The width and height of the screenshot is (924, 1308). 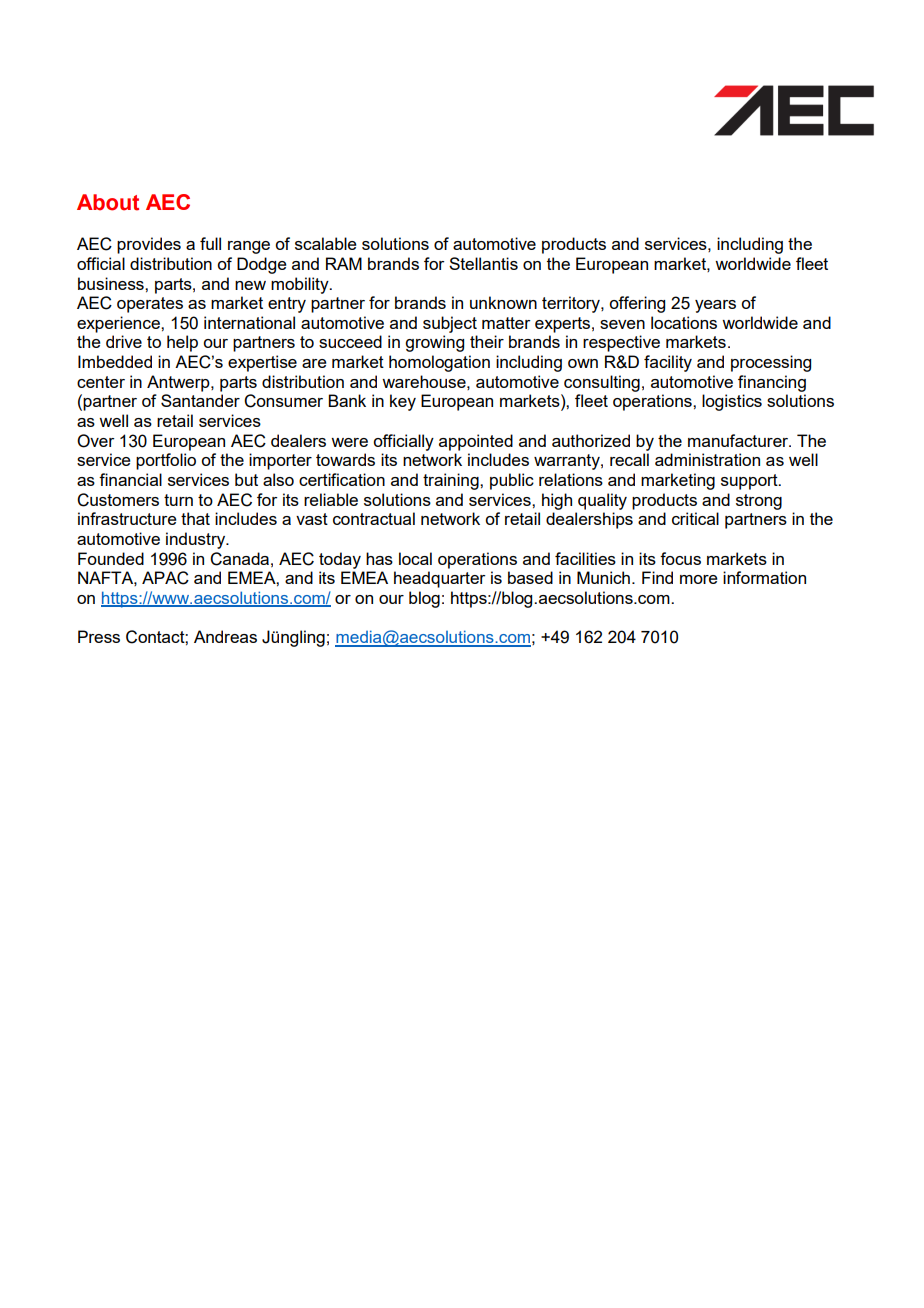 What do you see at coordinates (452, 481) in the screenshot?
I see `training` at bounding box center [452, 481].
